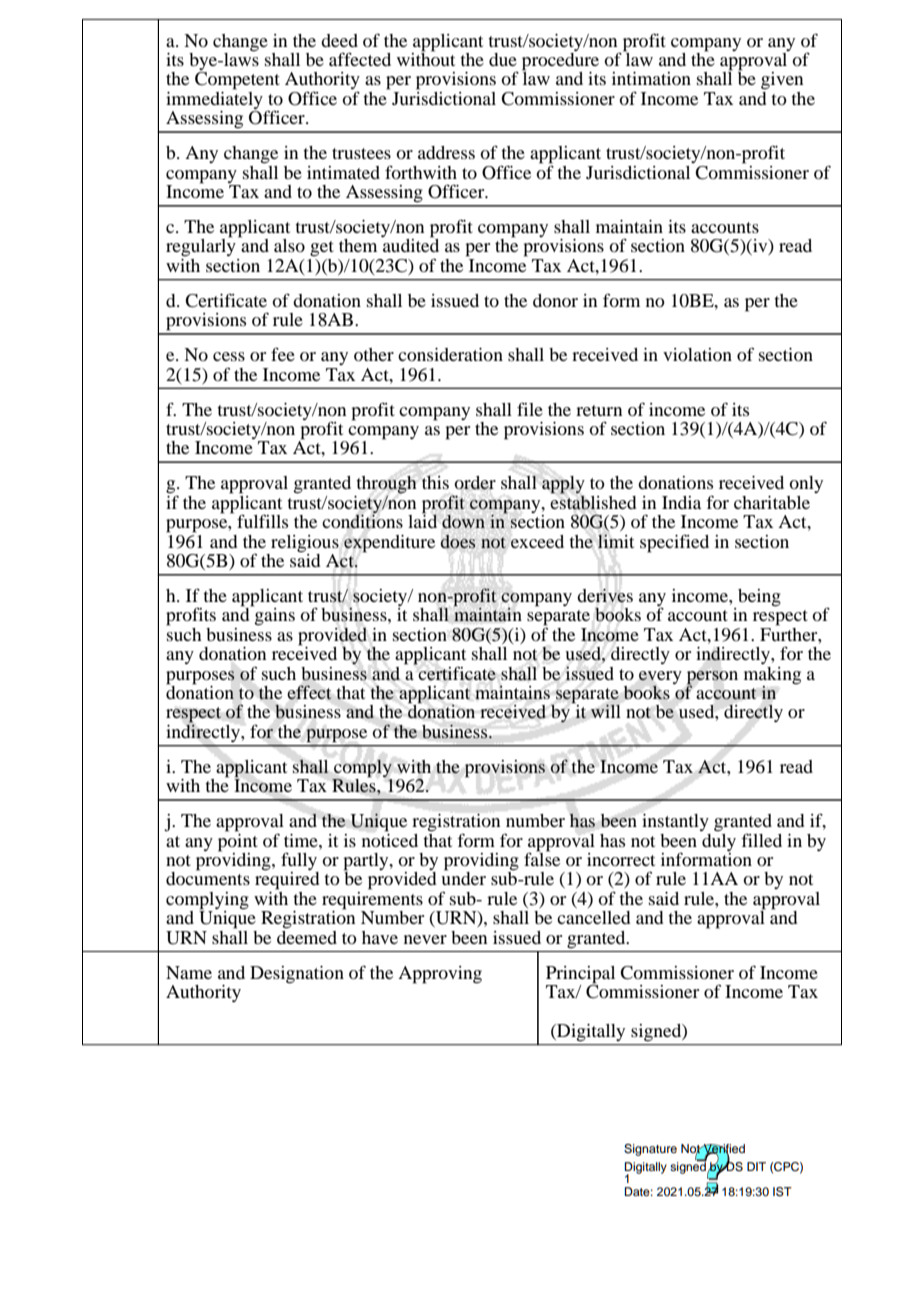  Describe the element at coordinates (262, 521) in the page. I see `fulfills` at that location.
